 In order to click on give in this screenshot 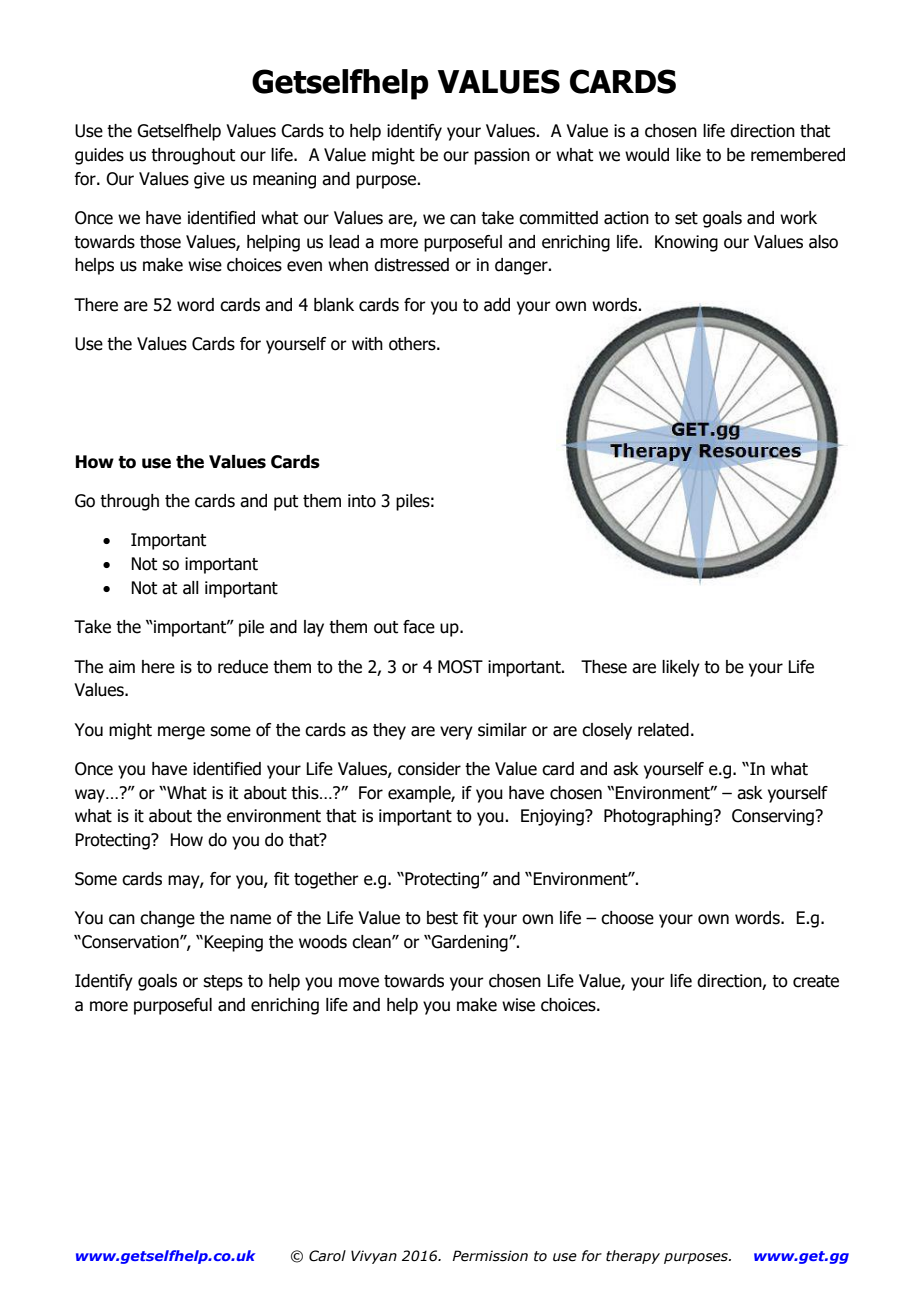, I will do `click(209, 180)`.
